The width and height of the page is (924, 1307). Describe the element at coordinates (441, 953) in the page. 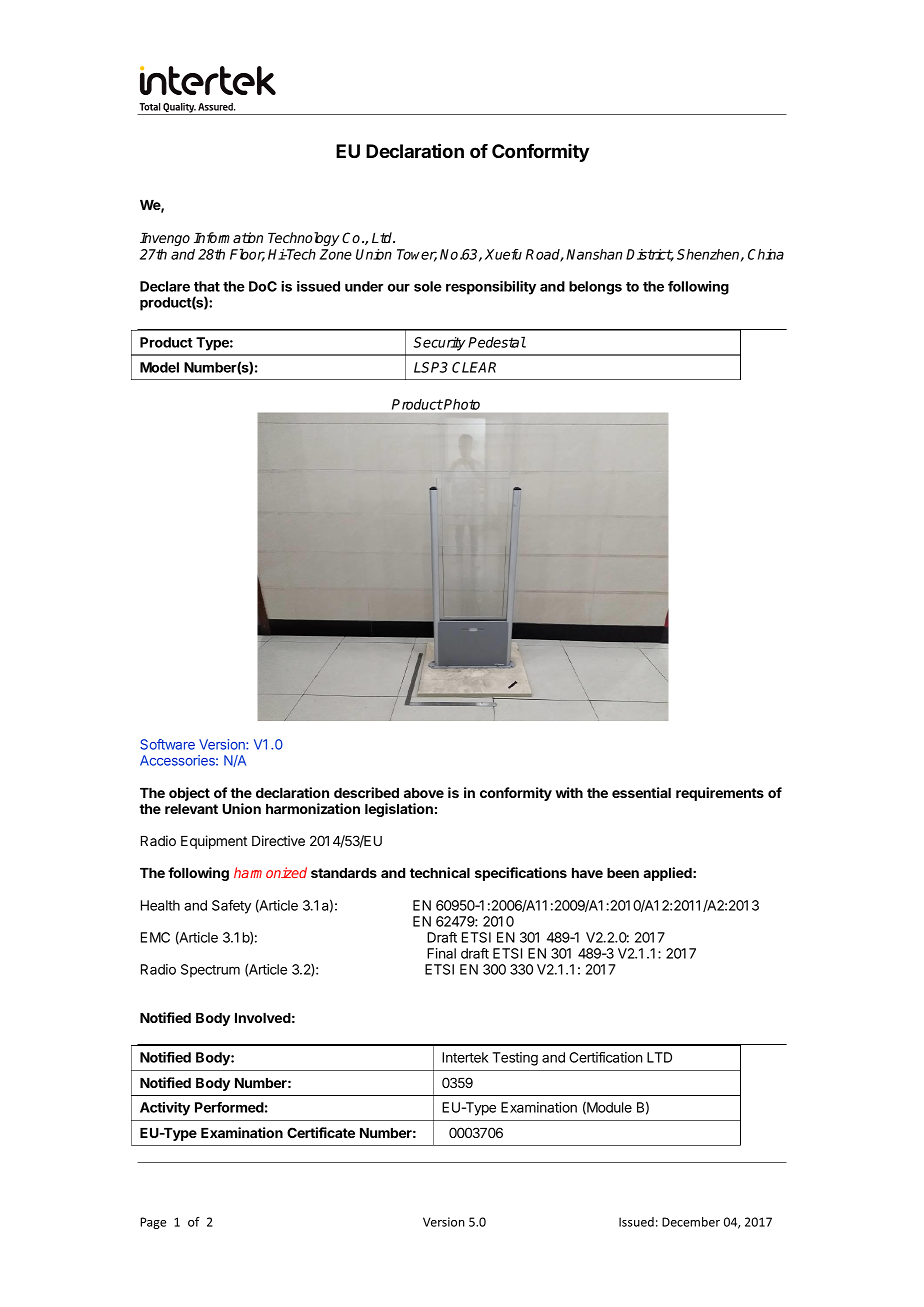

I see `Final` at that location.
